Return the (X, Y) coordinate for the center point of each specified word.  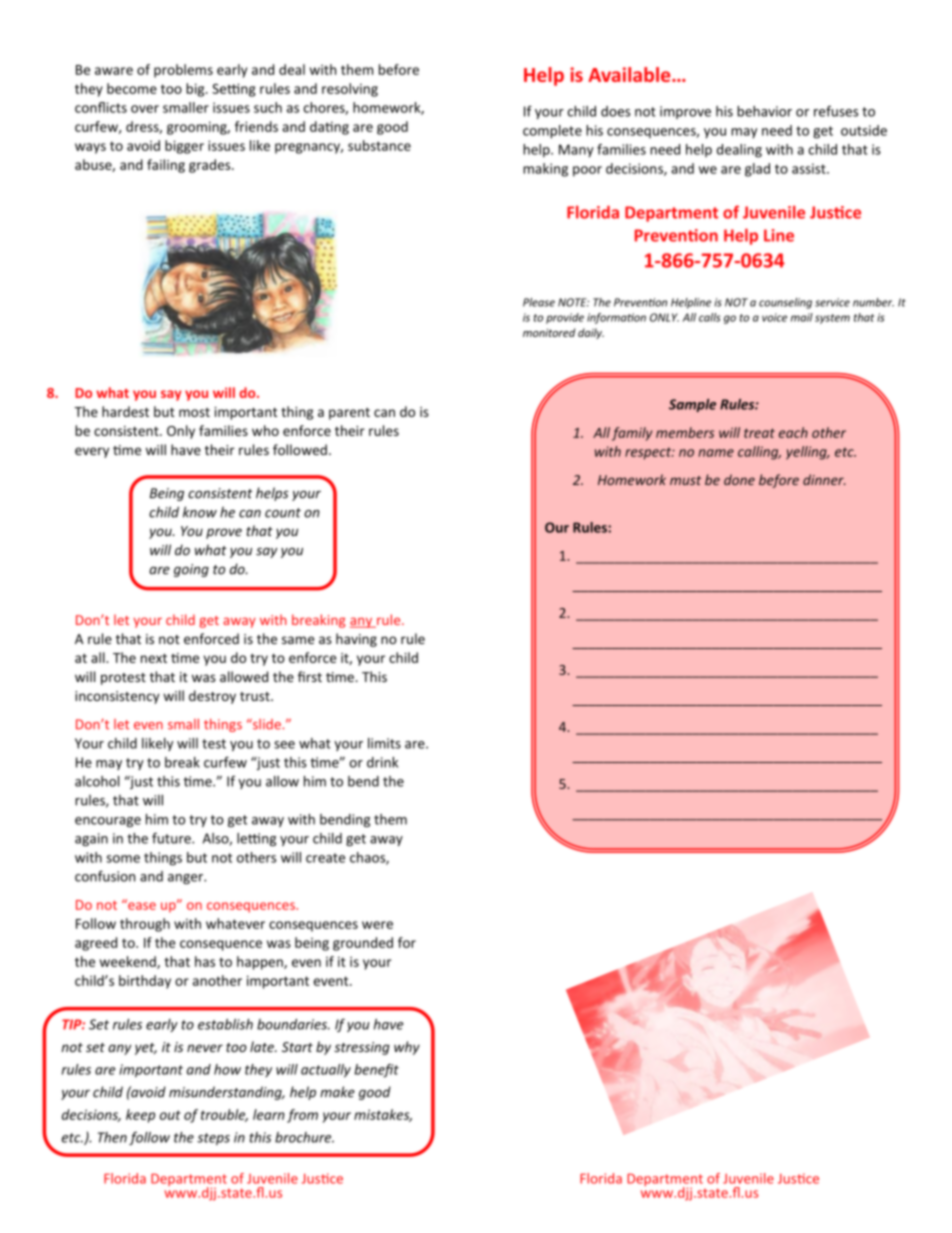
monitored (549, 332)
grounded (363, 944)
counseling (785, 303)
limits (384, 743)
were (377, 925)
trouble (224, 1115)
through (145, 925)
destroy (212, 697)
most (194, 412)
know (200, 512)
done (739, 479)
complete (552, 132)
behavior (764, 111)
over (145, 109)
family (632, 434)
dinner (824, 479)
